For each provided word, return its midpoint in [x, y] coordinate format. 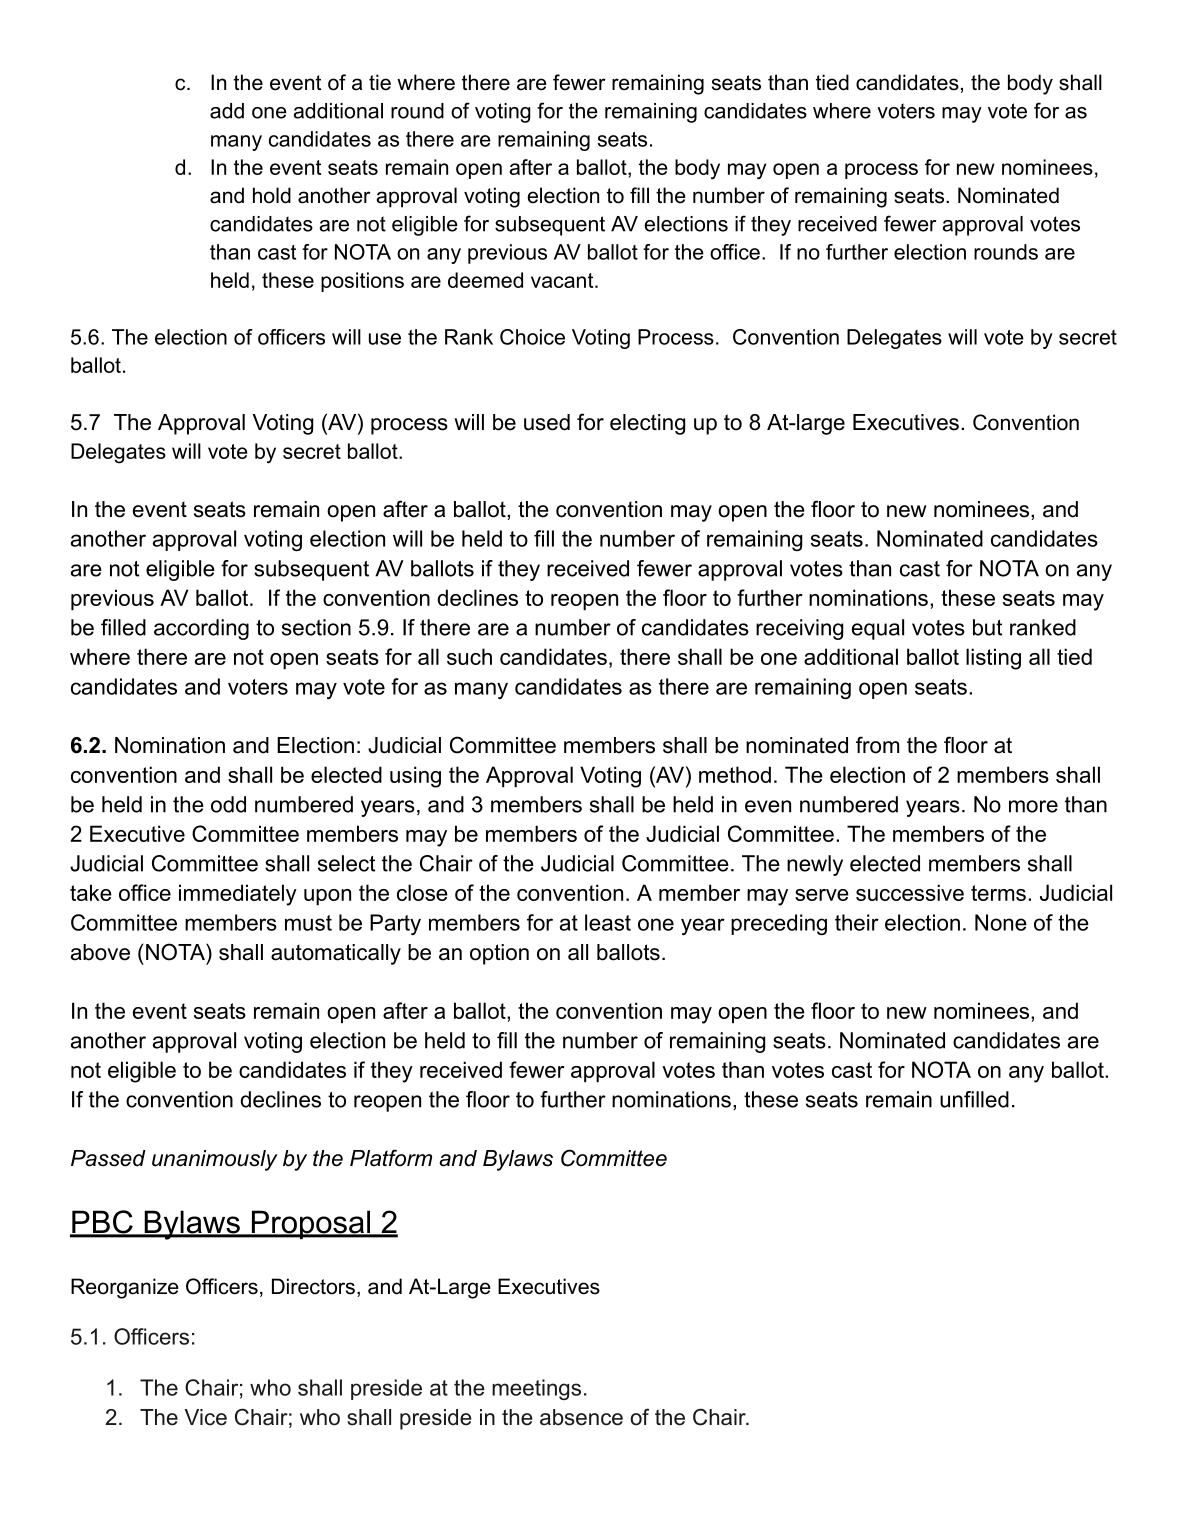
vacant [563, 280]
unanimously [215, 1160]
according [201, 629]
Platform [391, 1158]
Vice [205, 1417]
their [857, 922]
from [877, 745]
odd [228, 804]
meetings [536, 1389]
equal [878, 629]
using [415, 777]
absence [581, 1417]
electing [647, 424]
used [547, 422]
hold [272, 195]
